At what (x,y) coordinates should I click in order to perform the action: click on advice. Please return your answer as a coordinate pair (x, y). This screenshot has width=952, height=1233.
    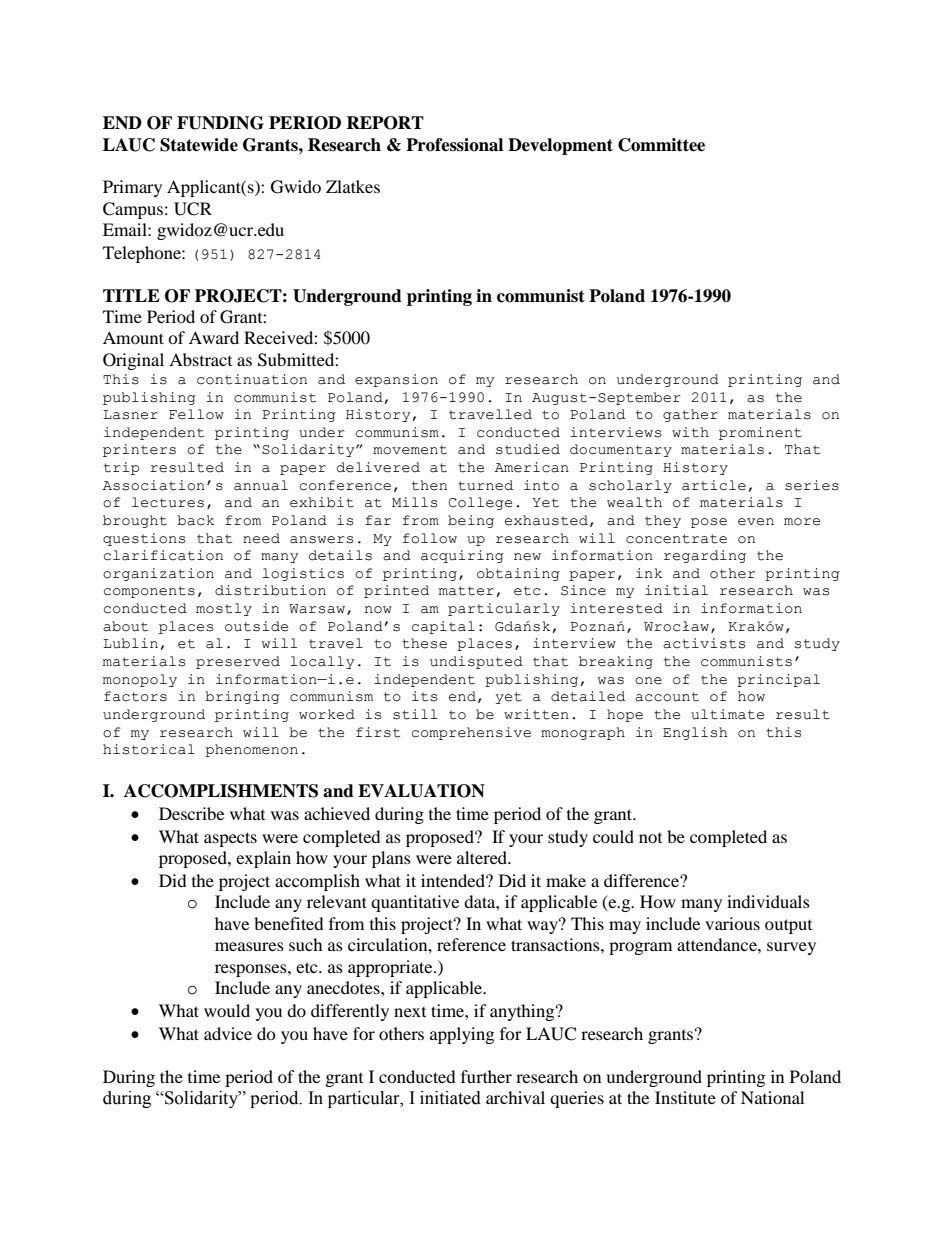
    Looking at the image, I should click on (228, 1033).
